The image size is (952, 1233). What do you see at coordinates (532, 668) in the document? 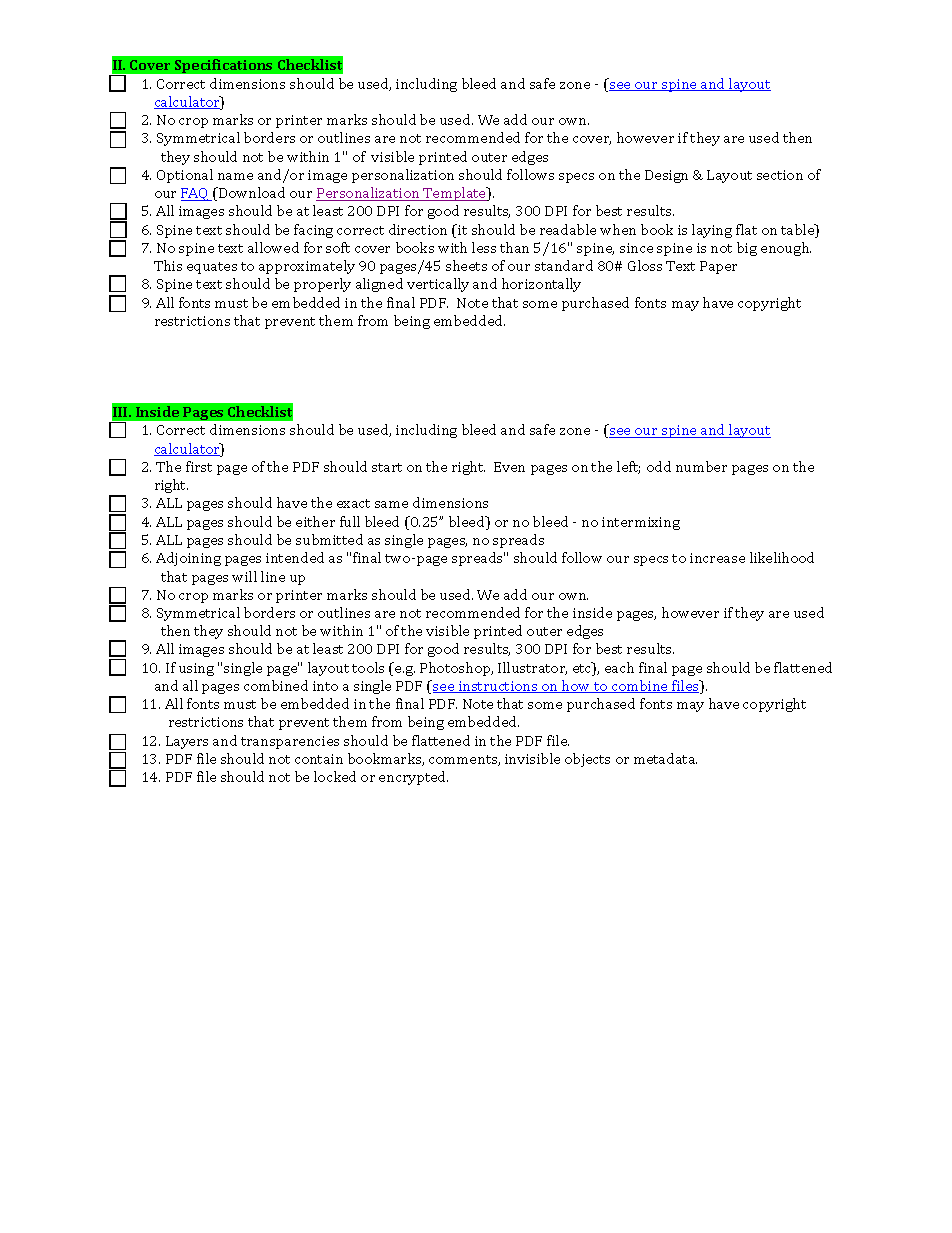
I see `Illustrator` at bounding box center [532, 668].
